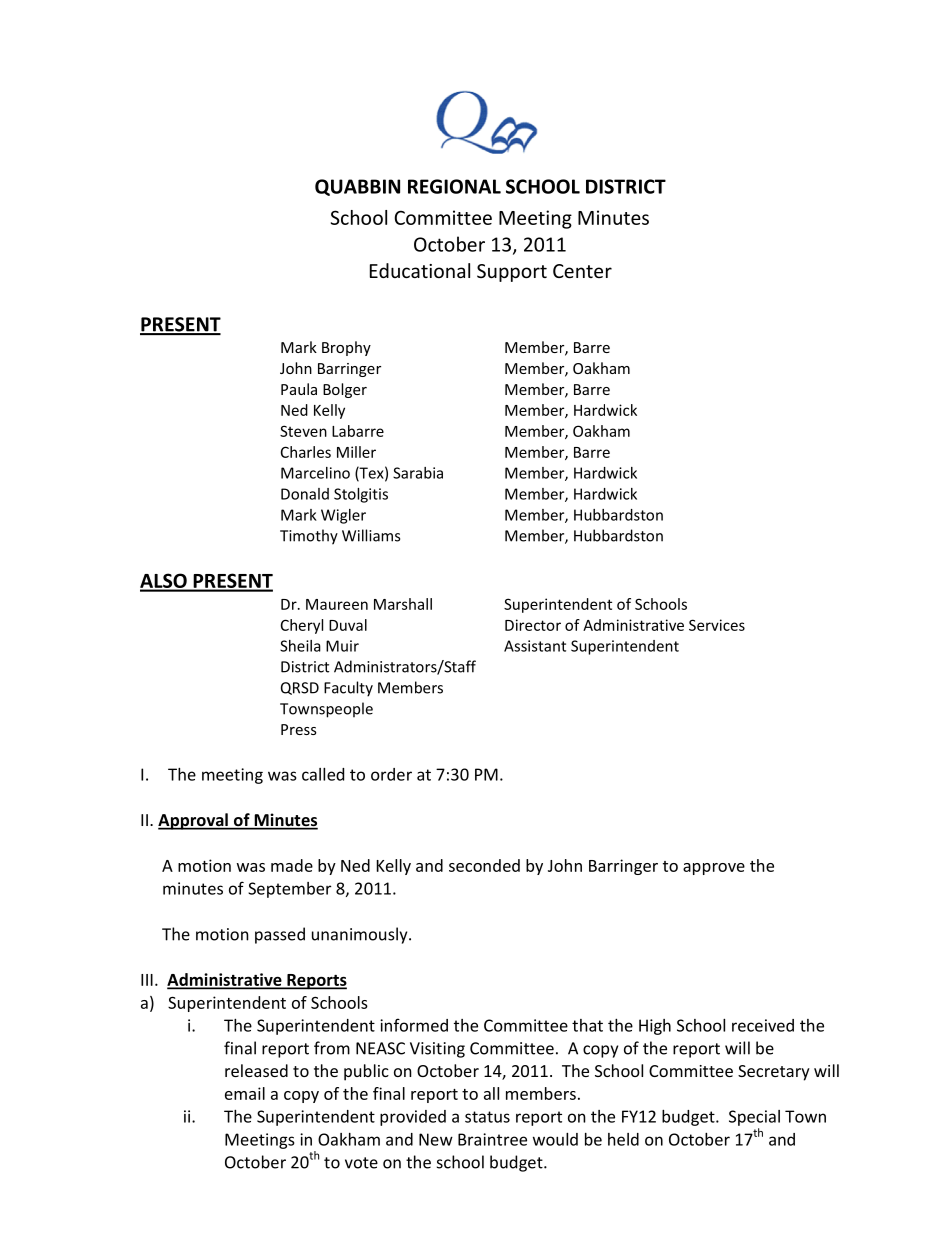 The height and width of the image is (1233, 952). I want to click on Services, so click(717, 625).
